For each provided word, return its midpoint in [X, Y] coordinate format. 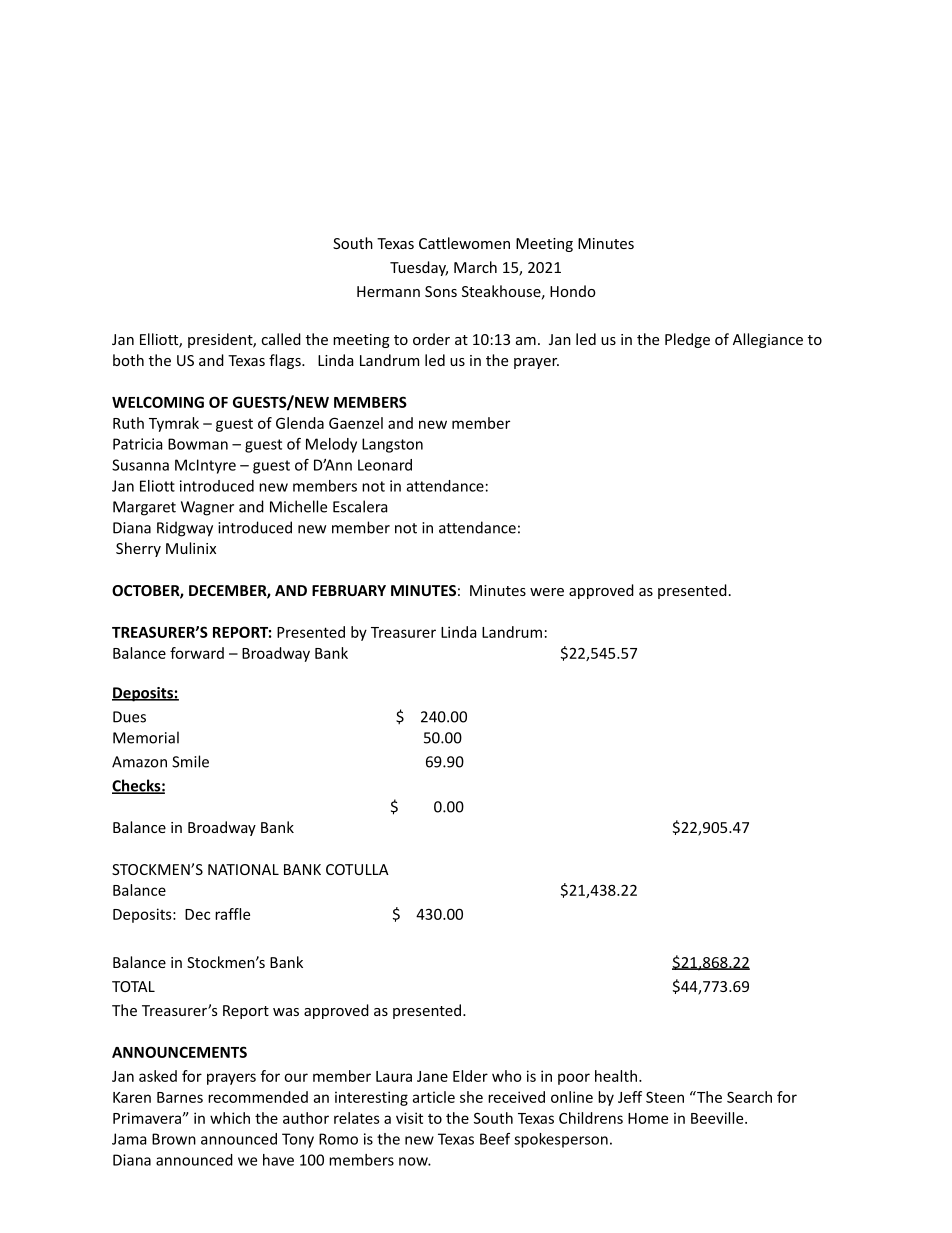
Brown [174, 1139]
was [286, 1012]
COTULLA [357, 869]
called [281, 339]
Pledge [687, 340]
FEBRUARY [349, 590]
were [547, 592]
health [616, 1076]
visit [409, 1118]
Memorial [146, 737]
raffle [232, 914]
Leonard [385, 465]
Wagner [207, 508]
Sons [441, 291]
